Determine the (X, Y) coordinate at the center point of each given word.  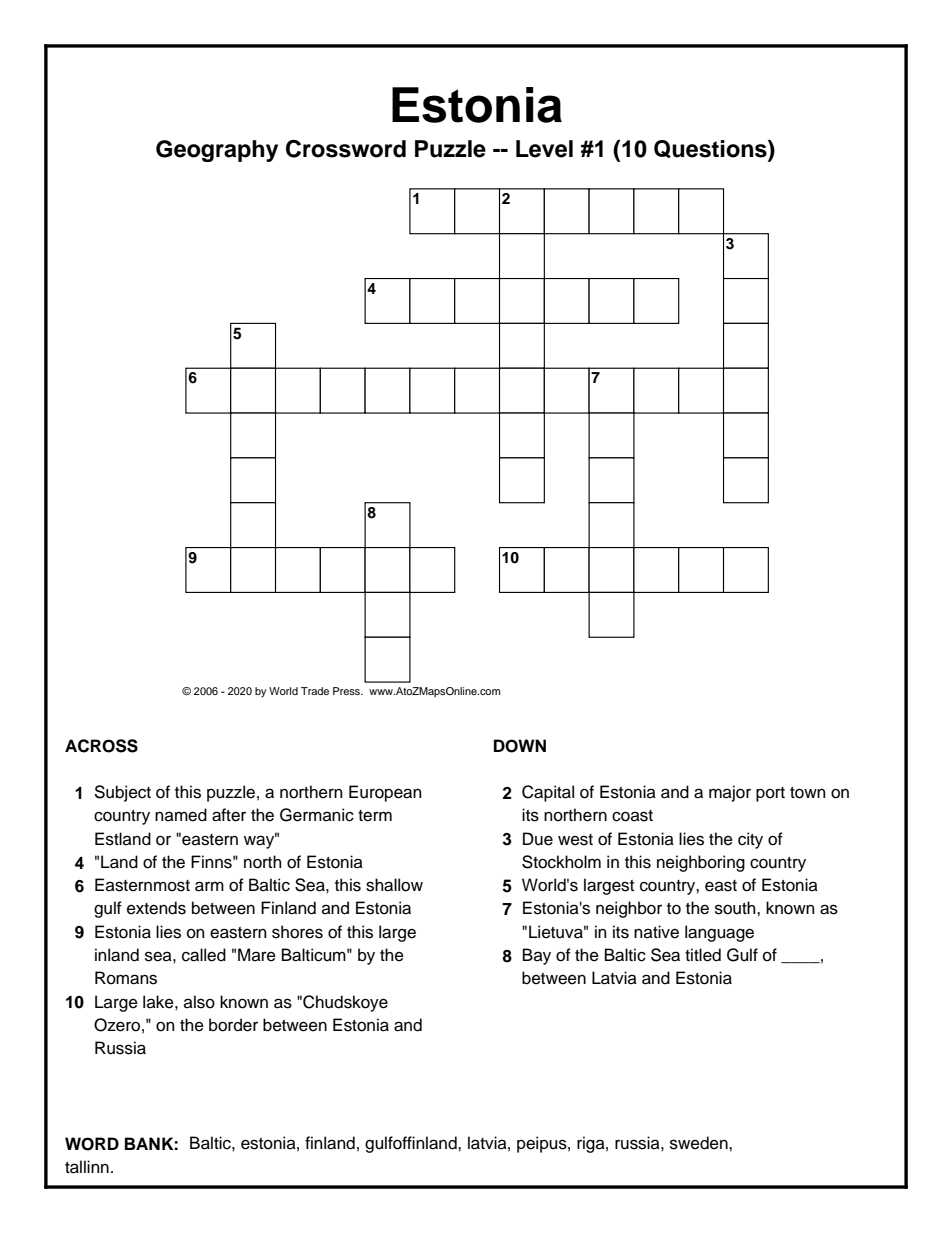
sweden (700, 1143)
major (730, 793)
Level (544, 149)
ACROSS (101, 746)
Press (347, 691)
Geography (217, 151)
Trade (315, 691)
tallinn (87, 1167)
